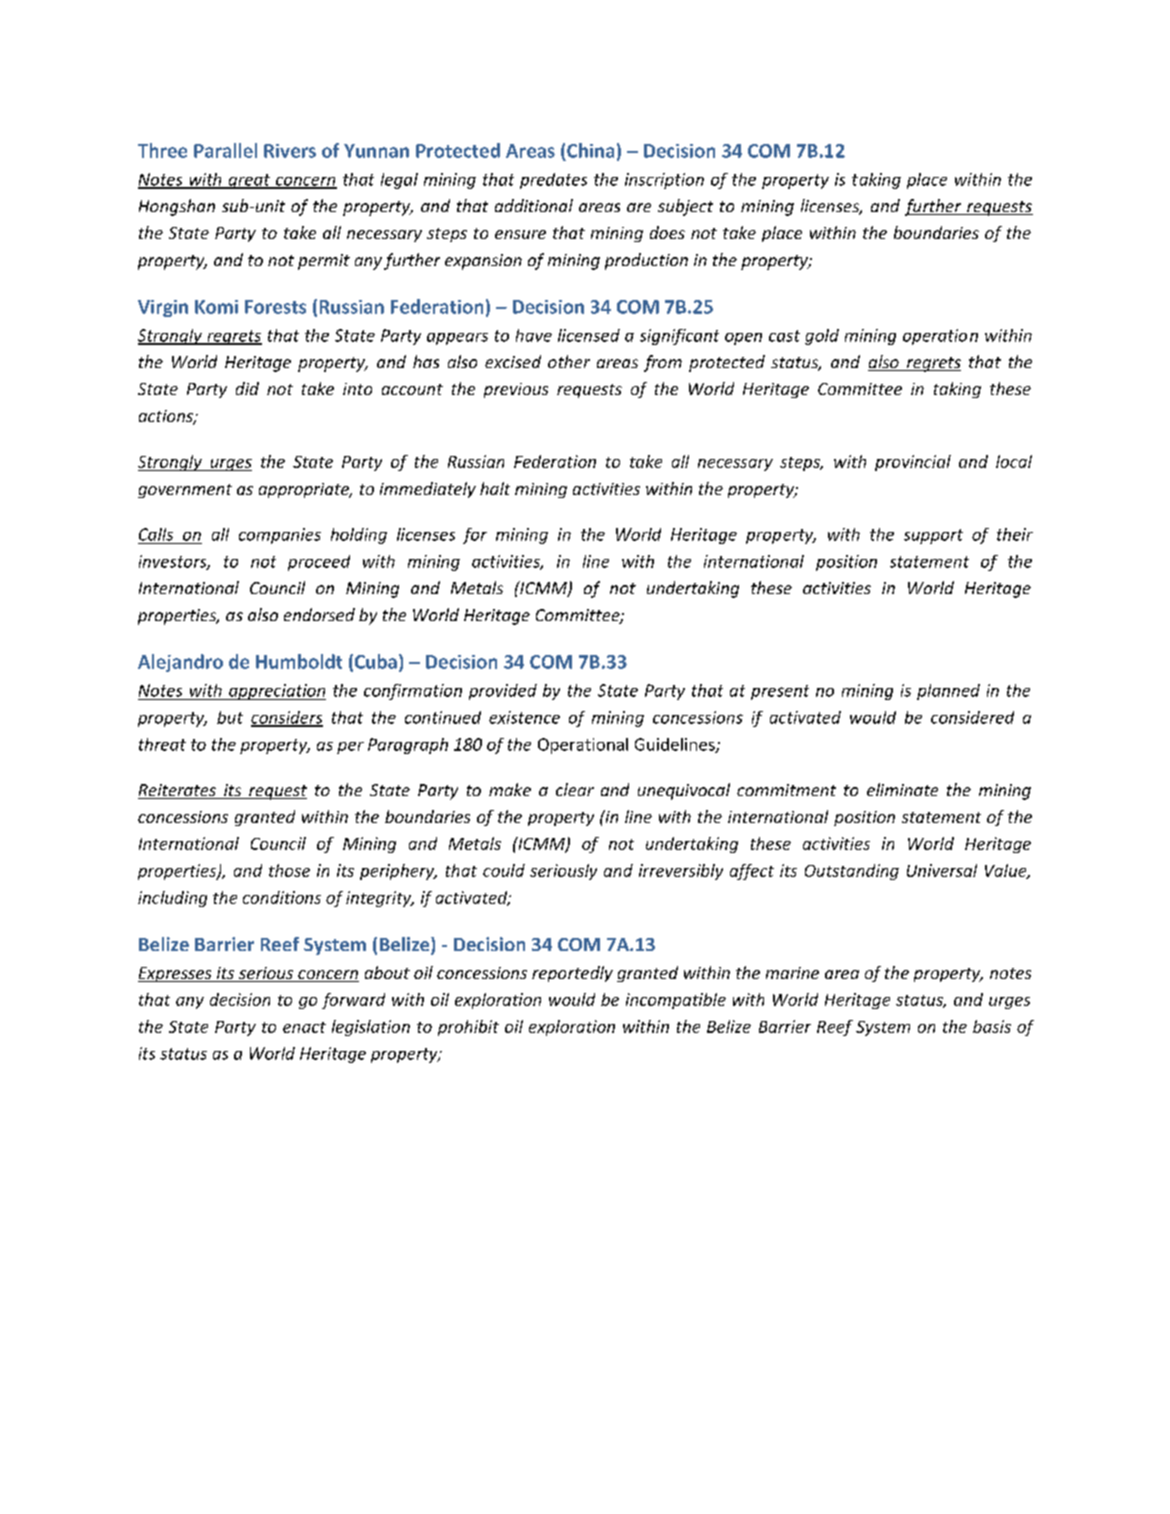 This screenshot has width=1170, height=1514. What do you see at coordinates (304, 1027) in the screenshot?
I see `enact` at bounding box center [304, 1027].
